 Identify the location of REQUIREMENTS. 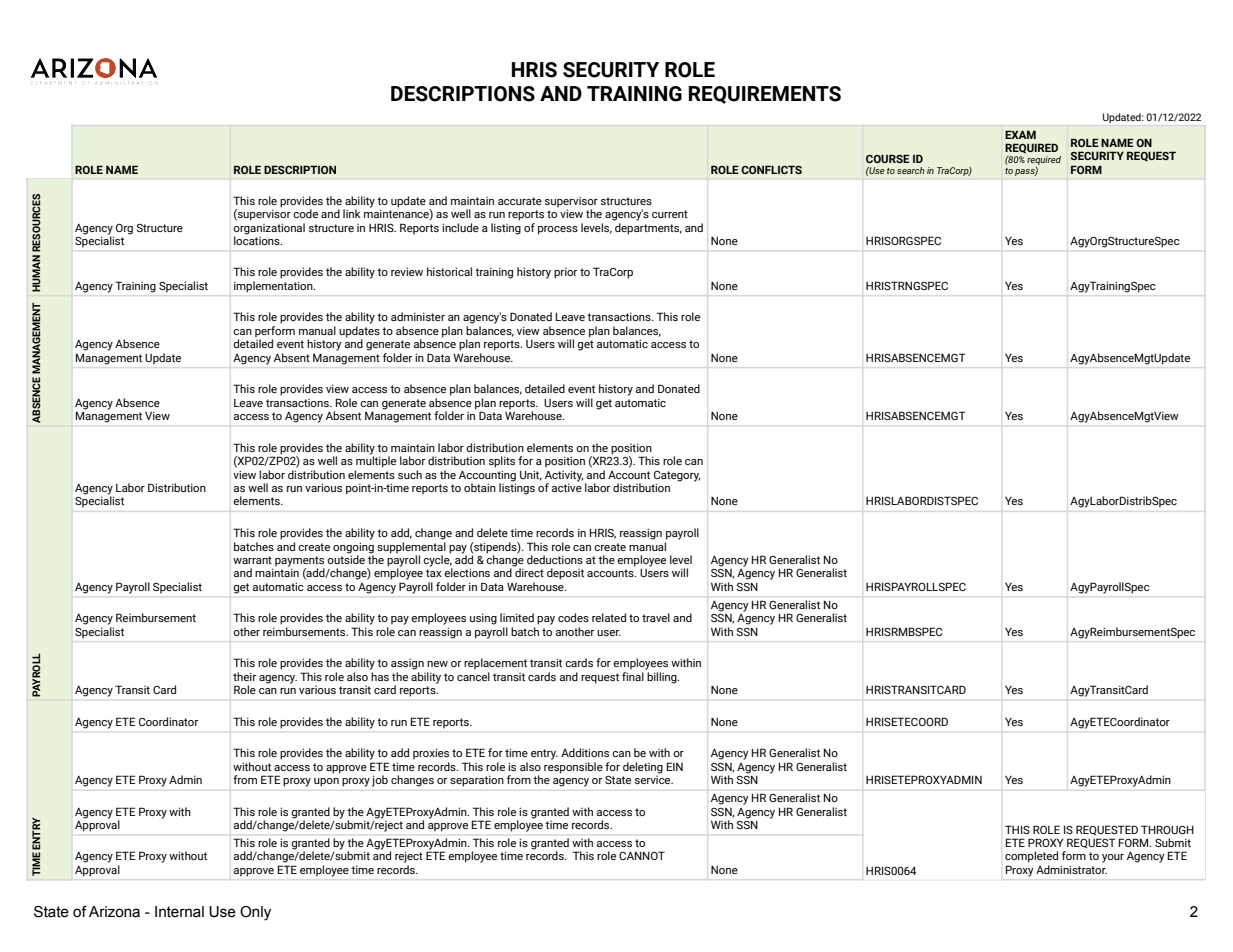
(765, 95).
